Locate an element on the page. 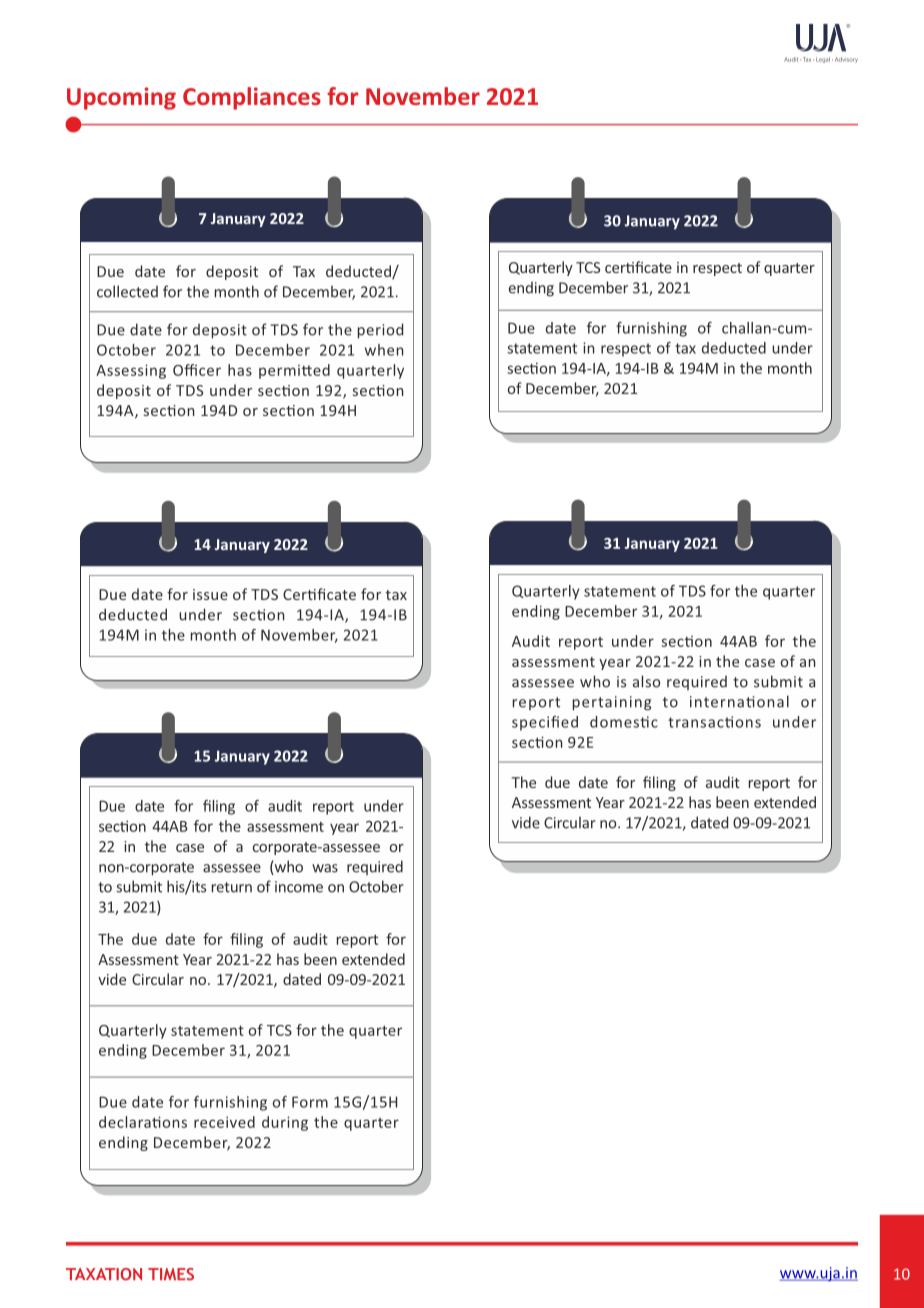  Compliances is located at coordinates (252, 98).
